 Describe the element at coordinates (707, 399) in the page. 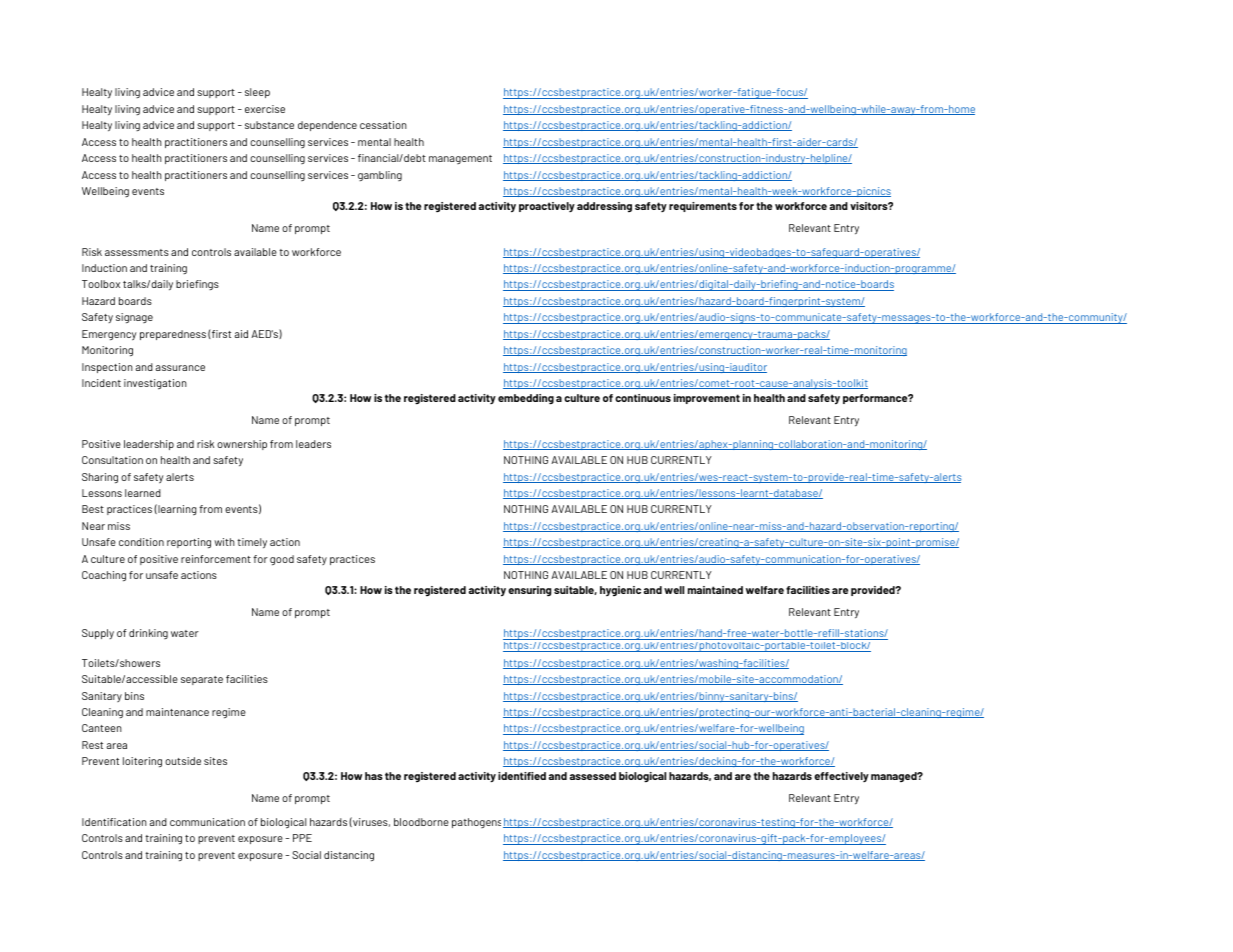

I see `improvement` at that location.
